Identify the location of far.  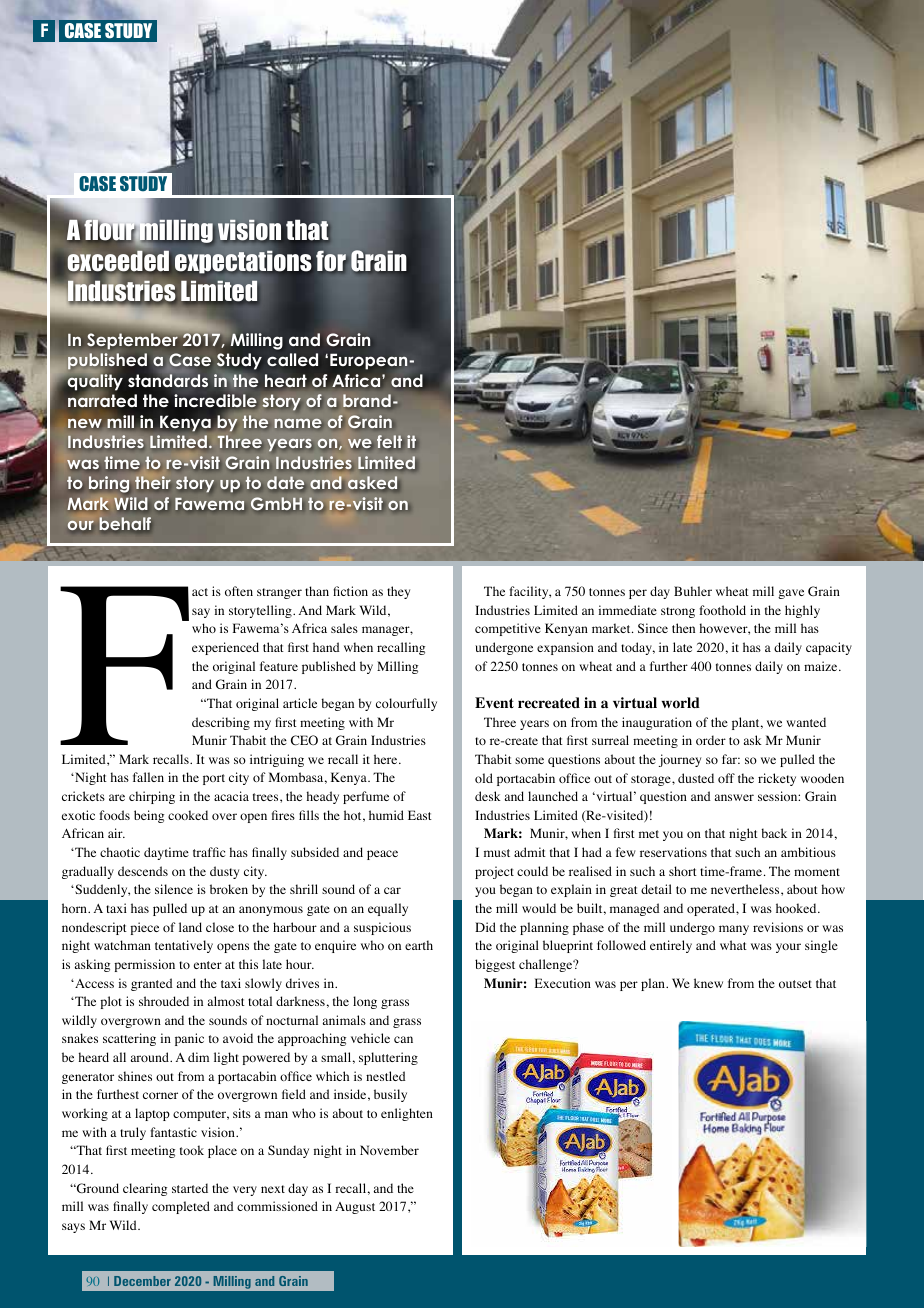
(731, 759).
